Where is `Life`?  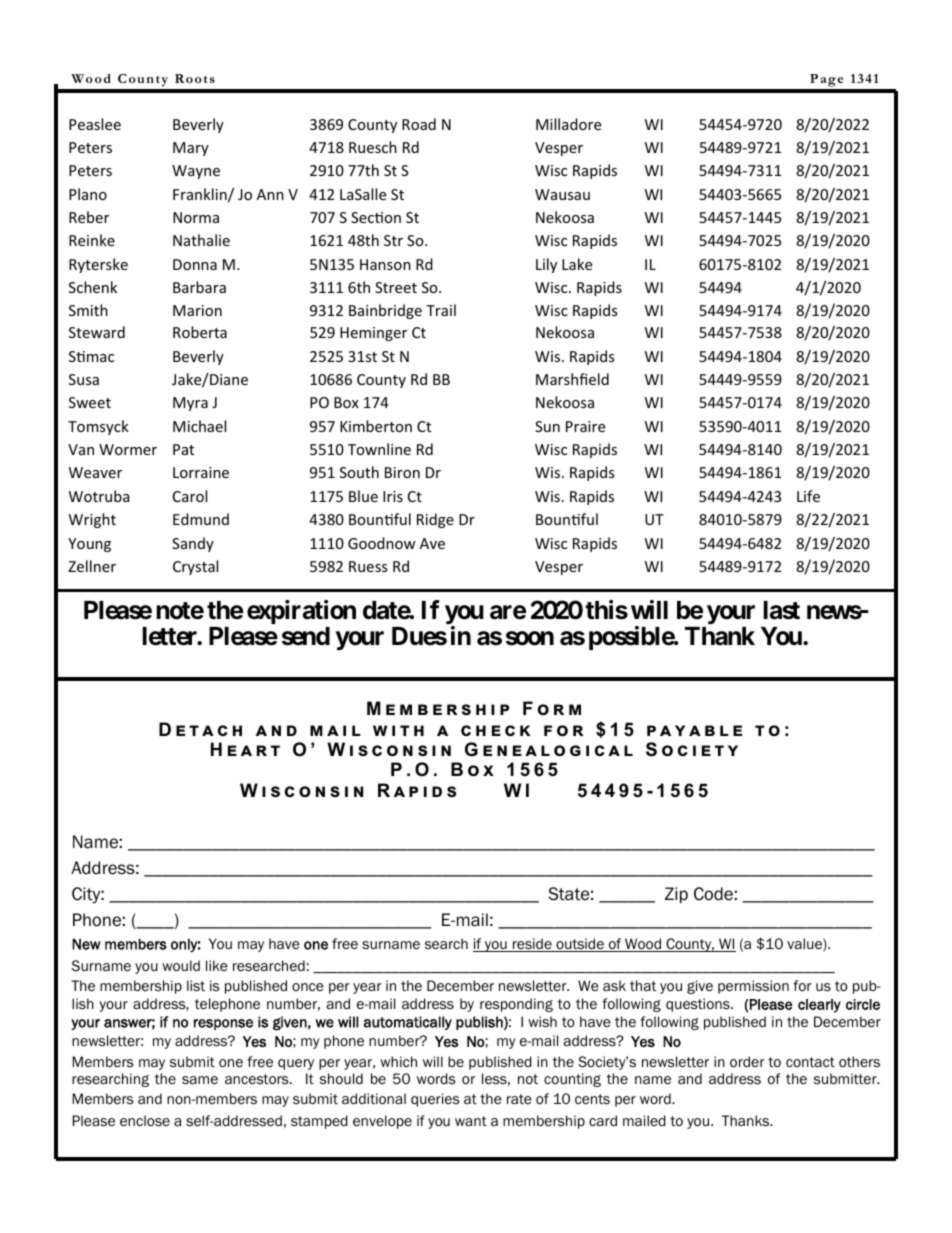
Life is located at coordinates (808, 496).
